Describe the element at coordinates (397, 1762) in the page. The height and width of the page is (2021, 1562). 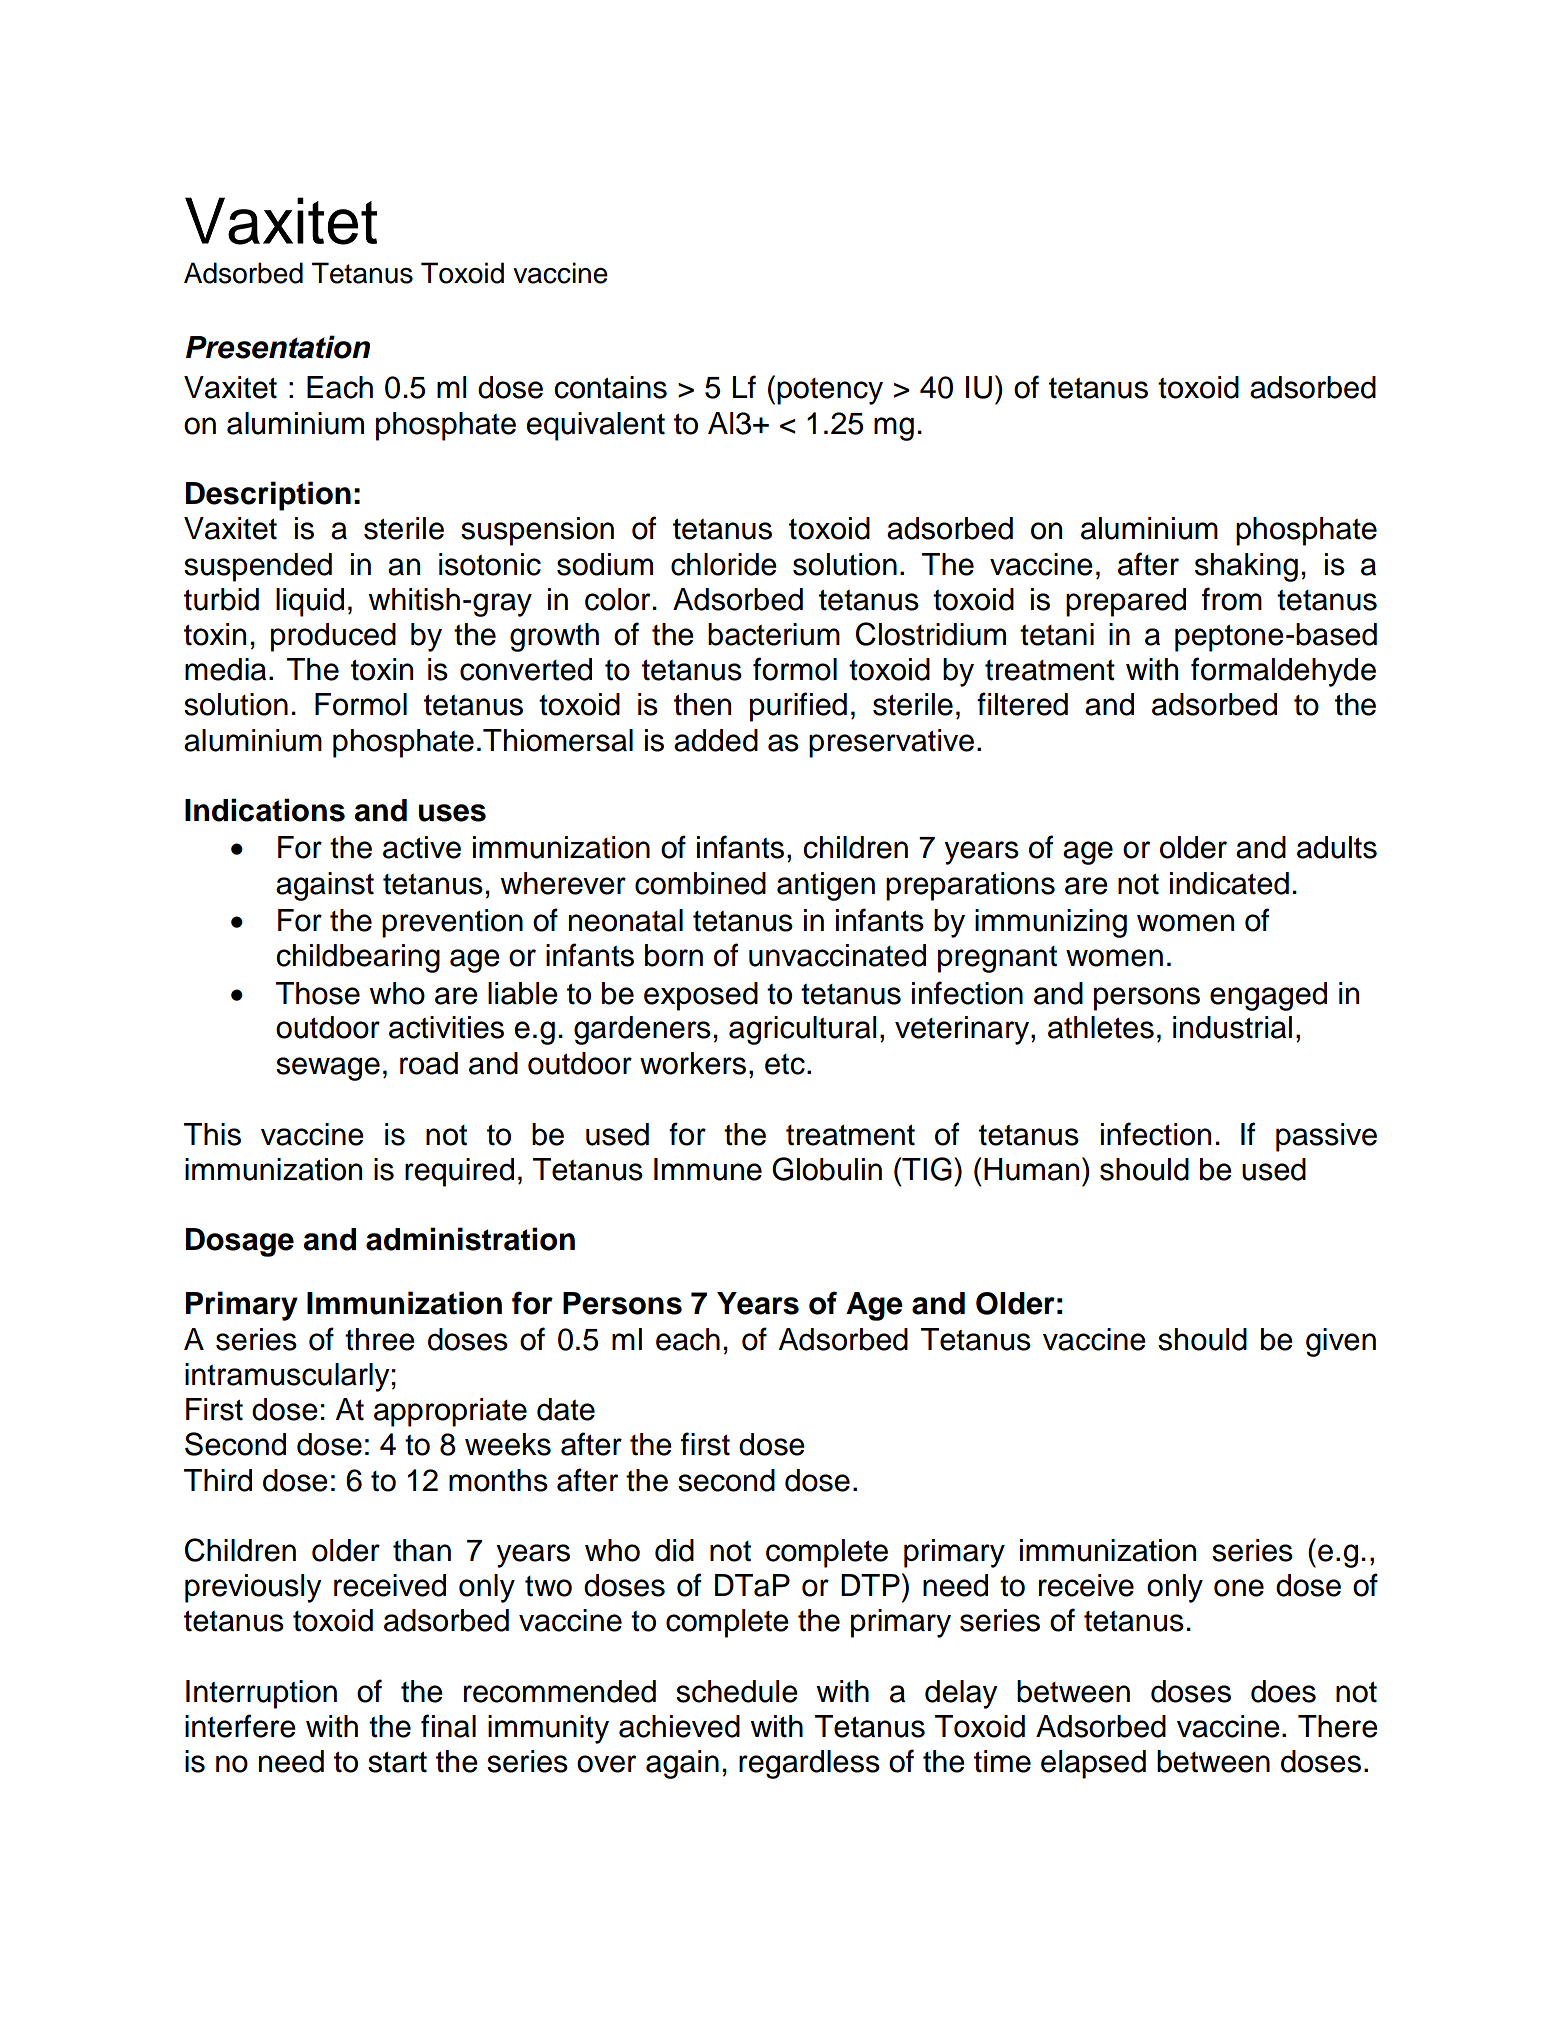
I see `start` at that location.
